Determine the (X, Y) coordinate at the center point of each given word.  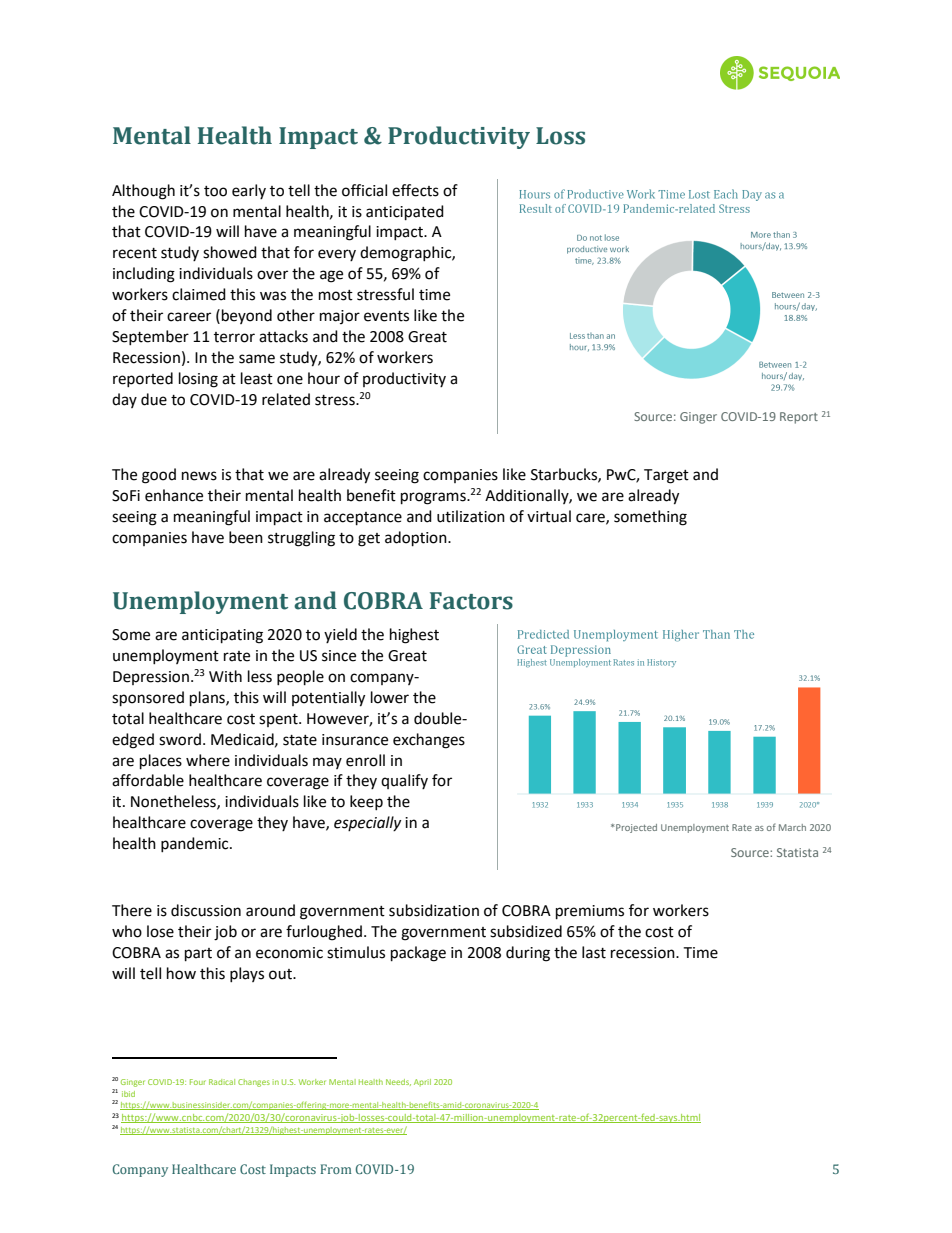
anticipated (405, 213)
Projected (636, 828)
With (225, 676)
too (215, 191)
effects (415, 190)
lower (390, 697)
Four (198, 1082)
